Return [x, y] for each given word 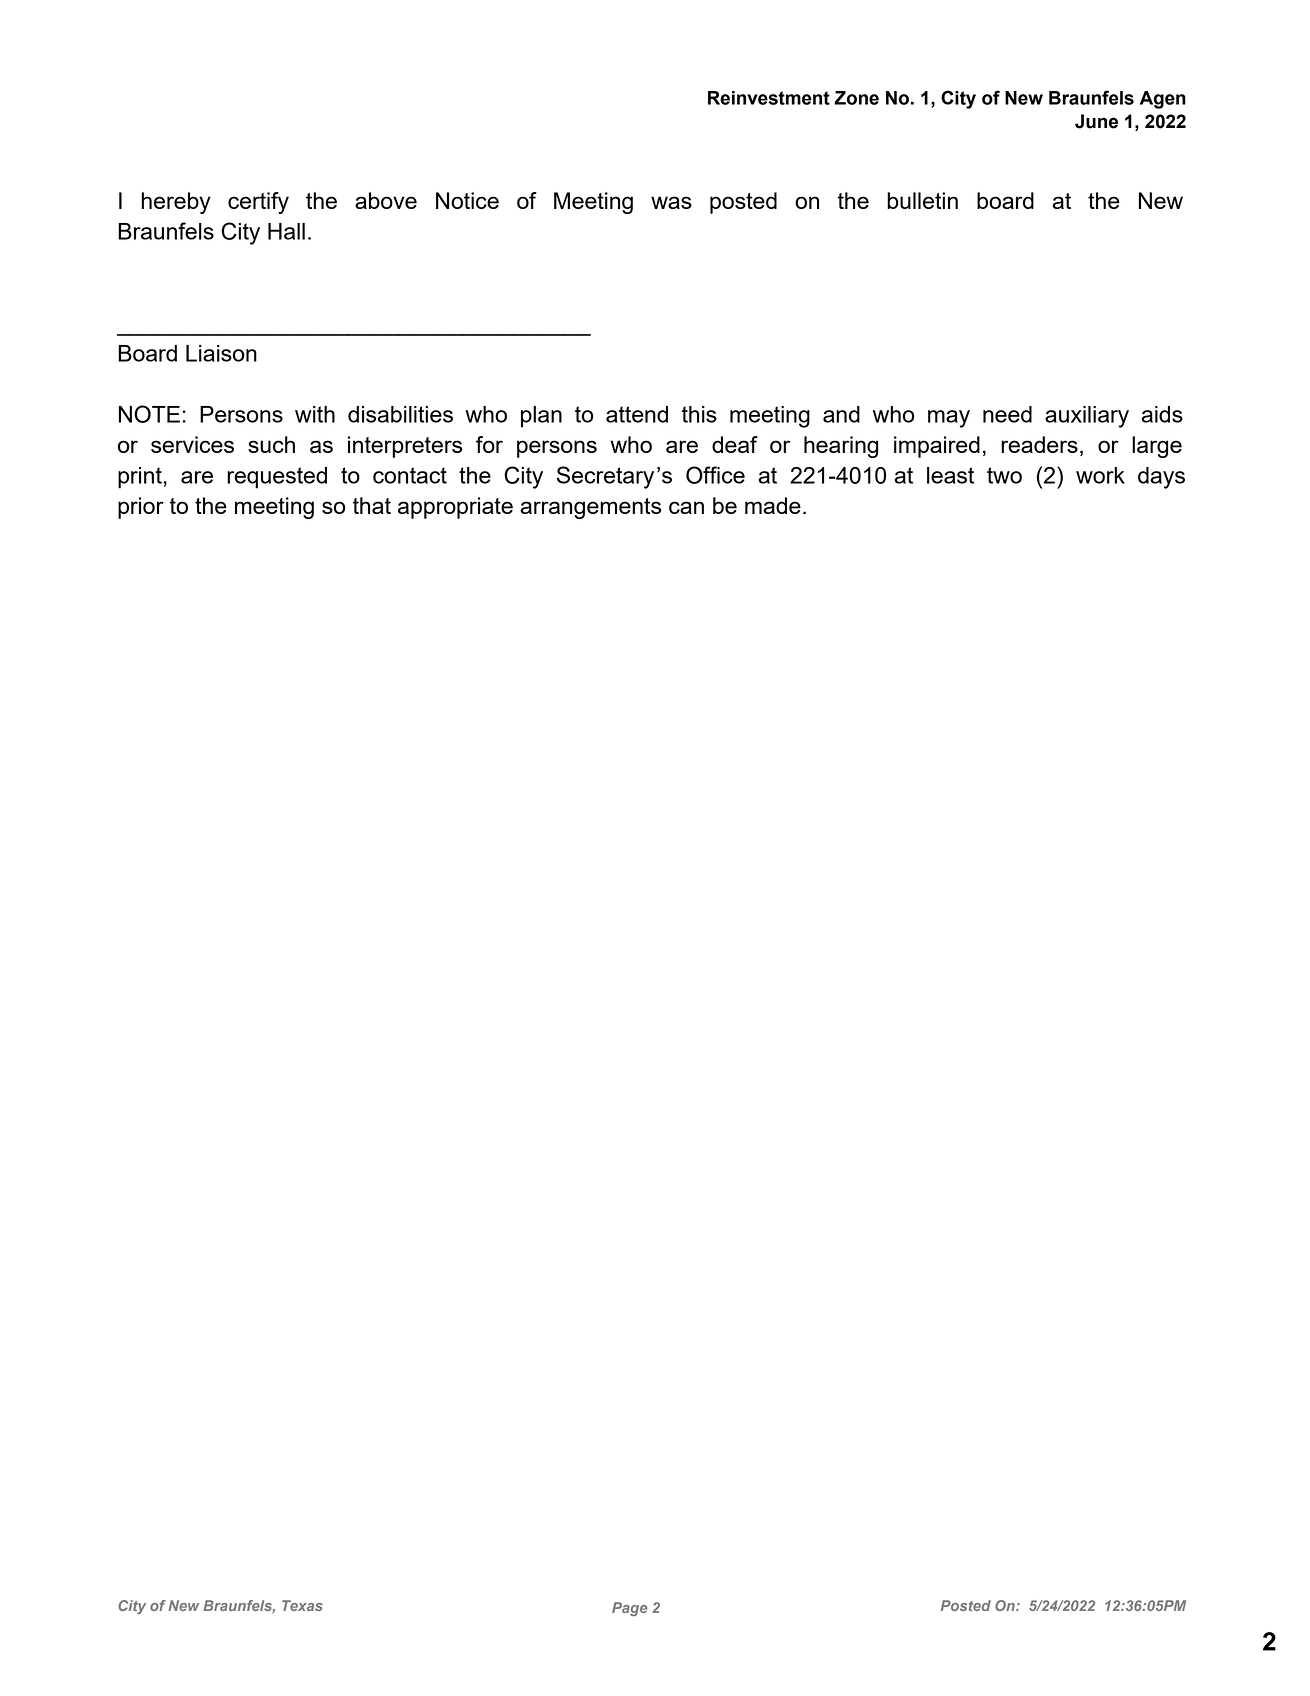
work [1100, 475]
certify [258, 203]
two [1004, 475]
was [671, 202]
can [686, 507]
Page [629, 1609]
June [1096, 121]
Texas [302, 1605]
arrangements [590, 508]
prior [141, 508]
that [372, 505]
